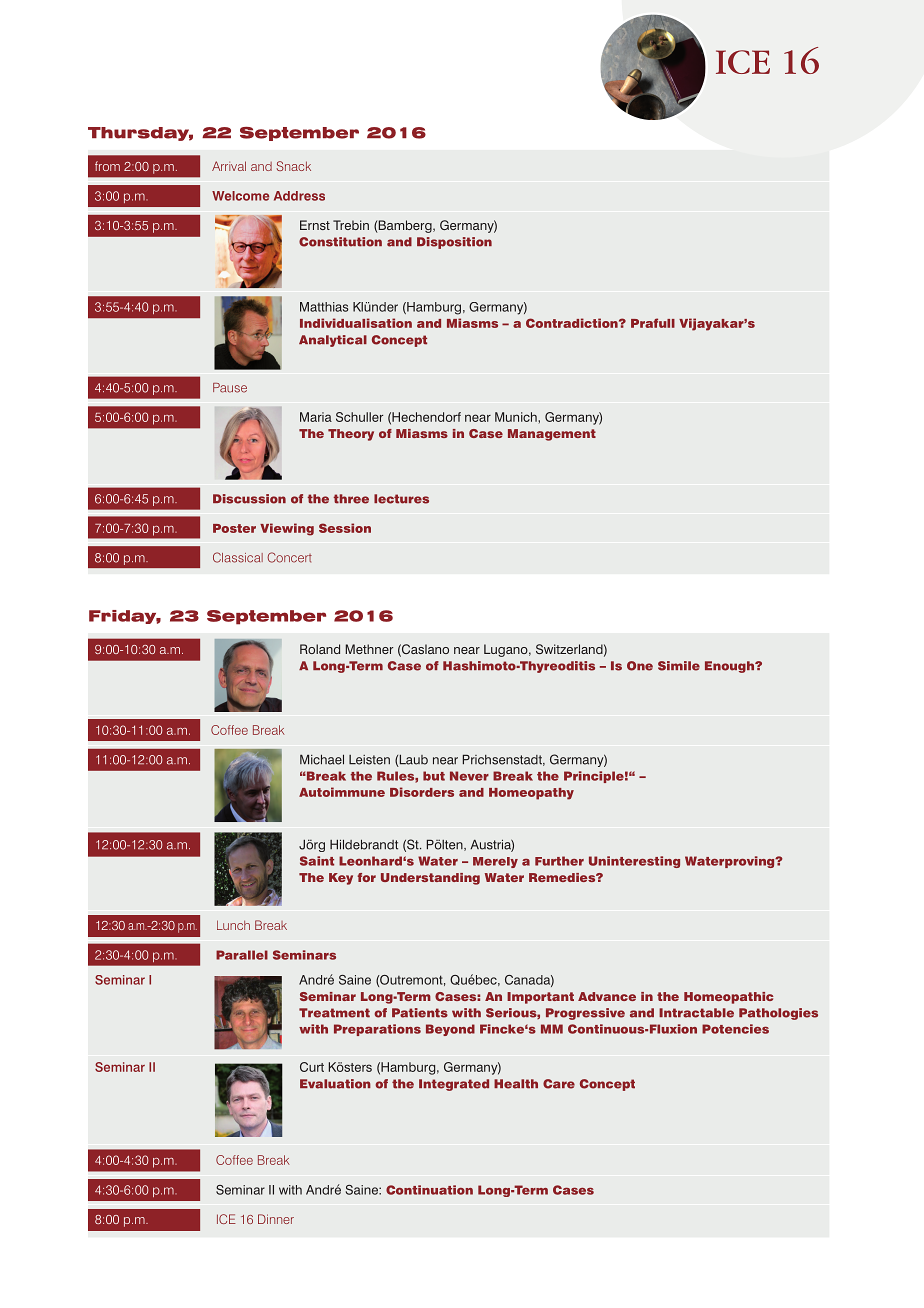 The height and width of the document is (1308, 924). Describe the element at coordinates (517, 417) in the document. I see `Munich` at that location.
